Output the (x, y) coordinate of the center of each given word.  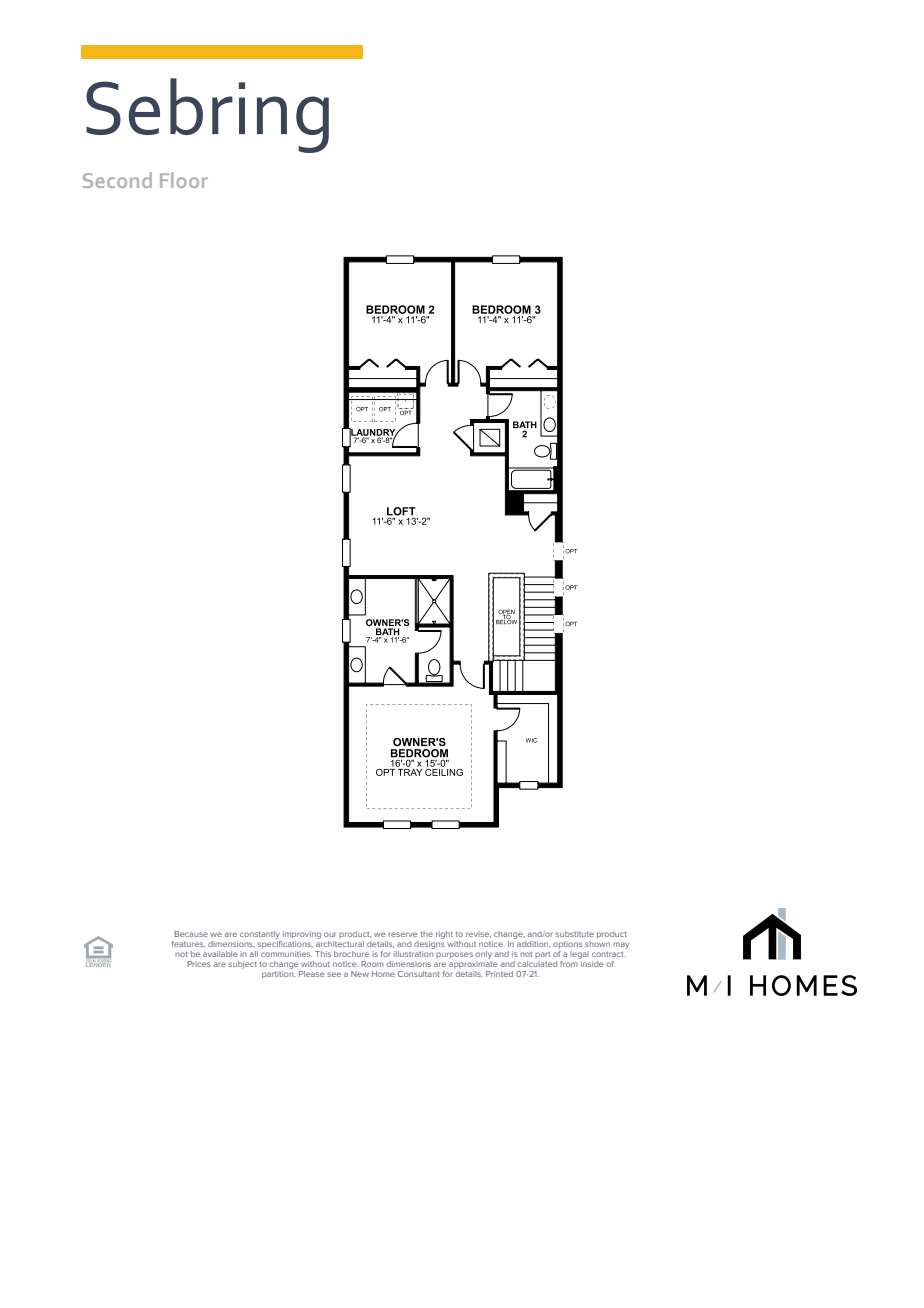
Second (117, 180)
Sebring (207, 115)
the (427, 934)
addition (532, 943)
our (330, 934)
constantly (260, 935)
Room (372, 964)
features (188, 944)
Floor (184, 180)
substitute (575, 934)
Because (191, 934)
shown (597, 942)
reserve (403, 934)
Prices (199, 964)
